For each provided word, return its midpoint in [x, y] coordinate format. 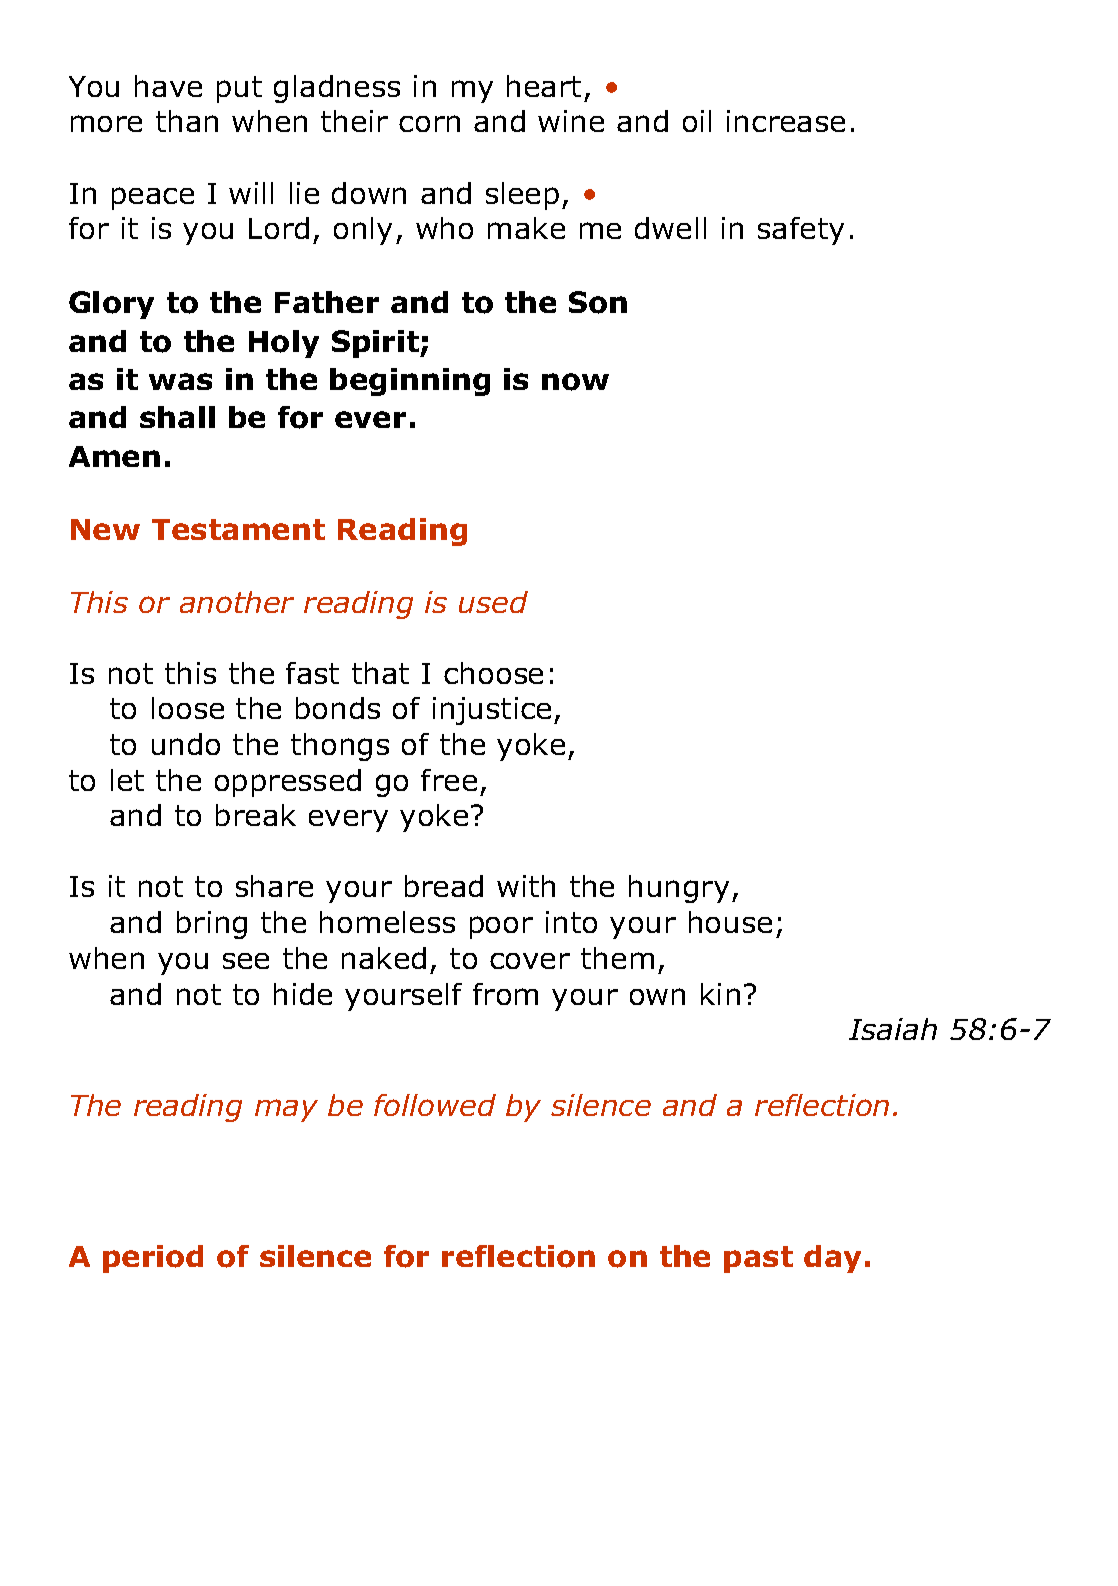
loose [188, 708]
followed [435, 1105]
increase [786, 121]
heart [544, 86]
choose [493, 673]
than [187, 121]
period [153, 1259]
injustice [492, 711]
